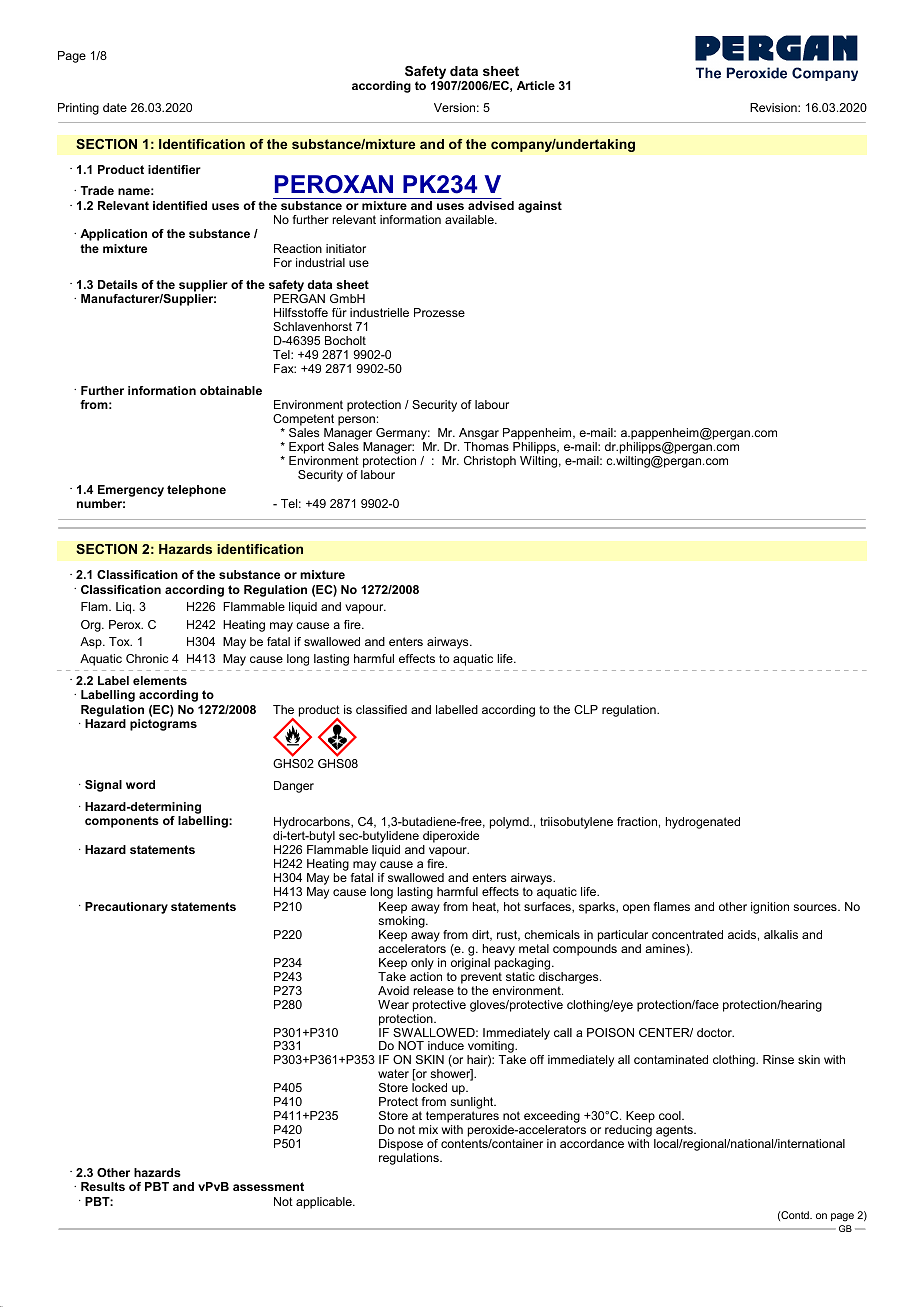 The height and width of the document is (1308, 924). What do you see at coordinates (774, 107) in the document?
I see `Revision` at bounding box center [774, 107].
